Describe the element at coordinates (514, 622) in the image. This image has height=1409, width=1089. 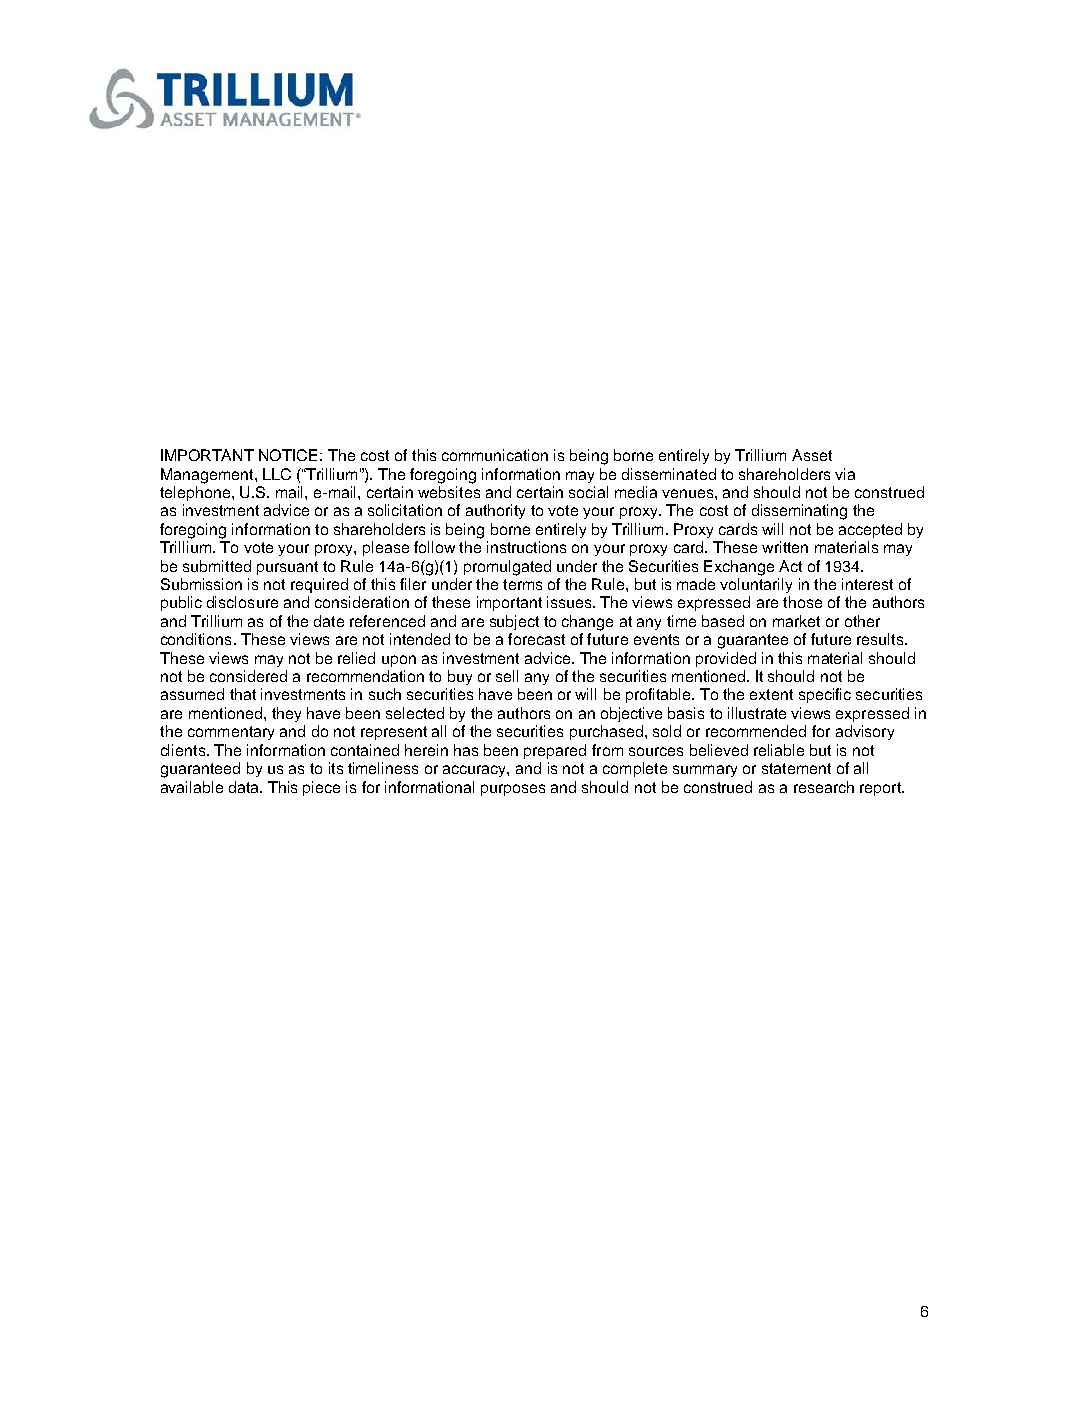
I see `subject` at that location.
